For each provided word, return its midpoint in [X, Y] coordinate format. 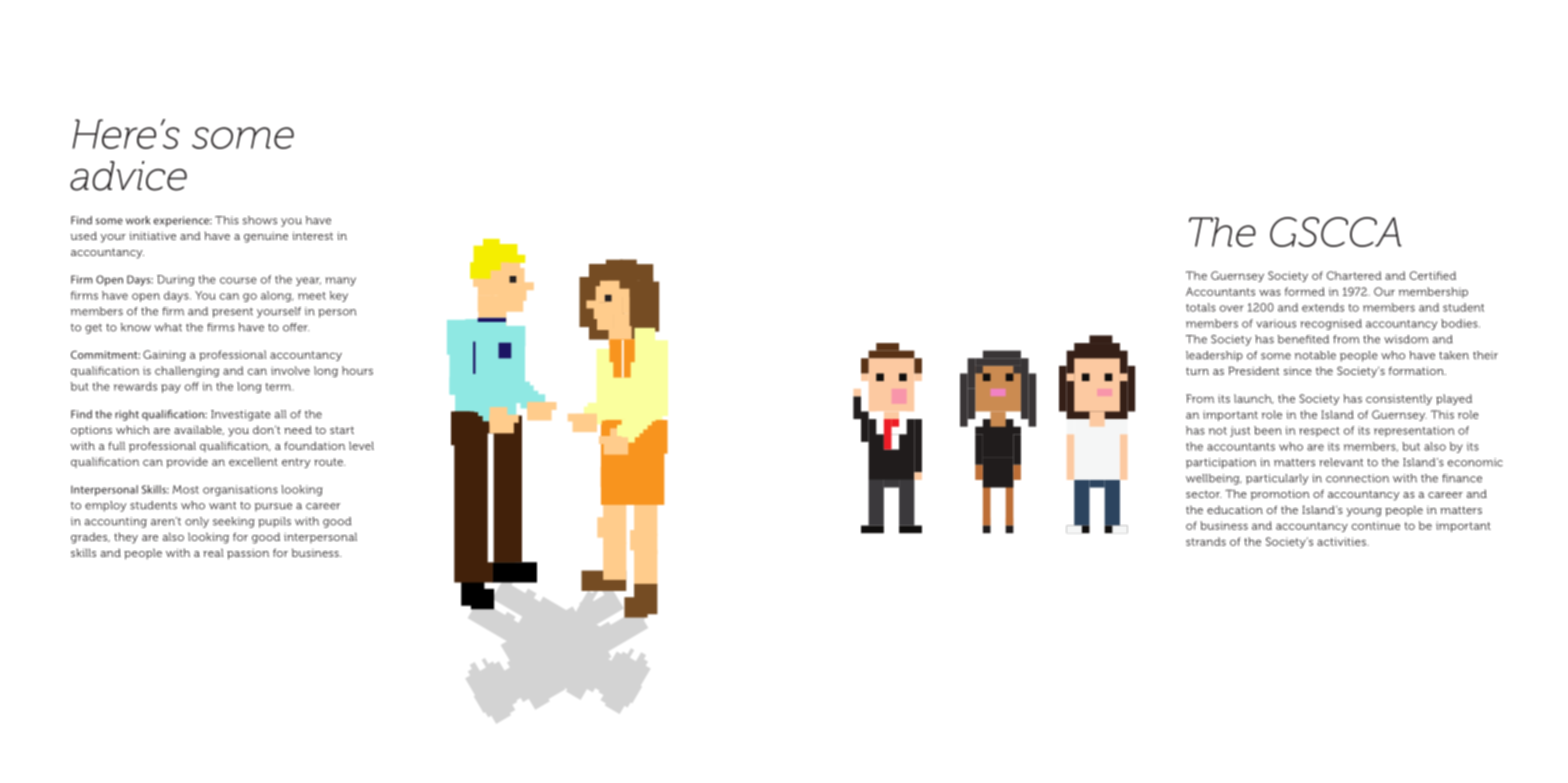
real [213, 552]
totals [1201, 307]
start [342, 430]
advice [128, 176]
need [298, 430]
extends [1323, 307]
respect [1319, 432]
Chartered [1354, 275]
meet [312, 296]
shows [260, 220]
